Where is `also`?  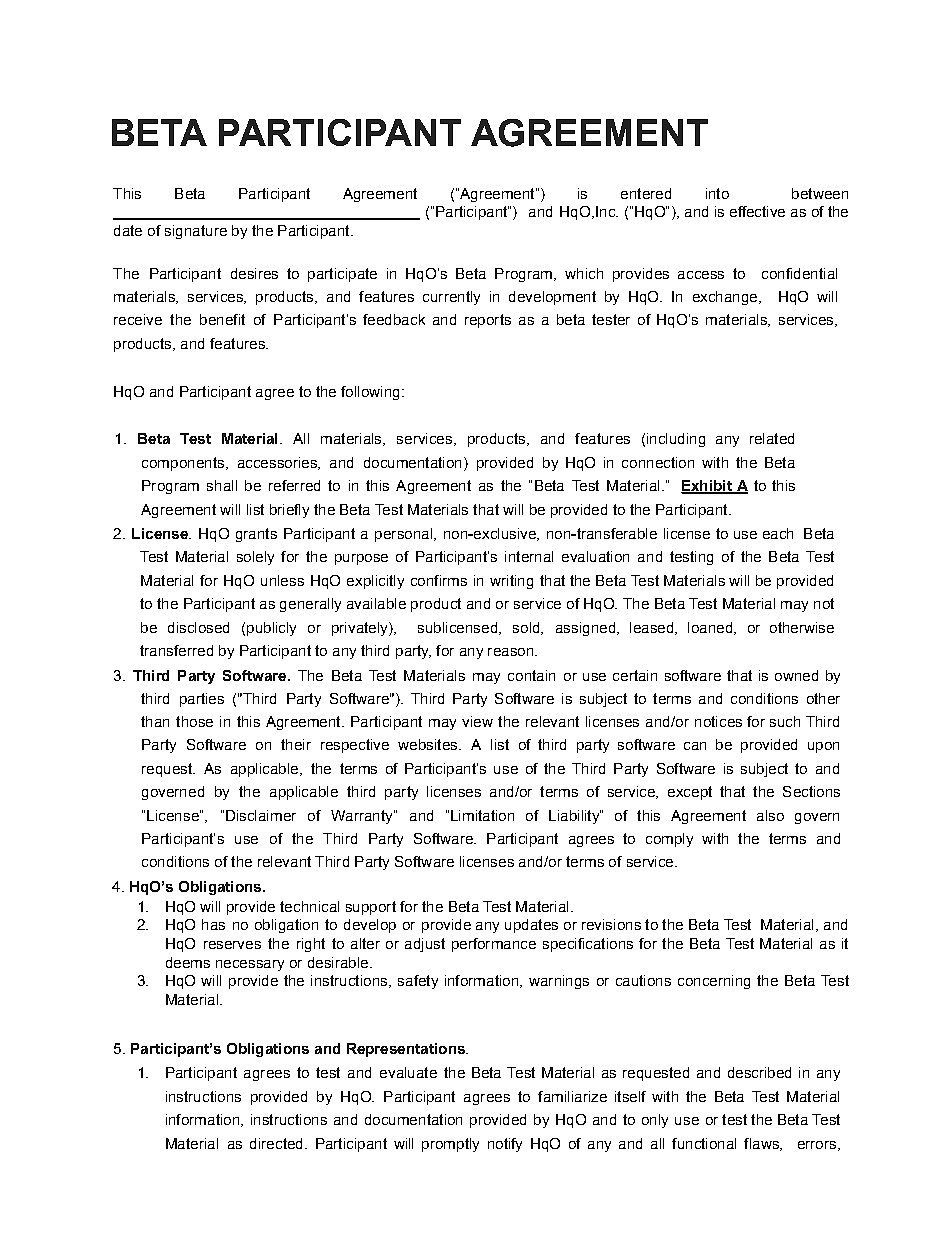 also is located at coordinates (770, 815).
